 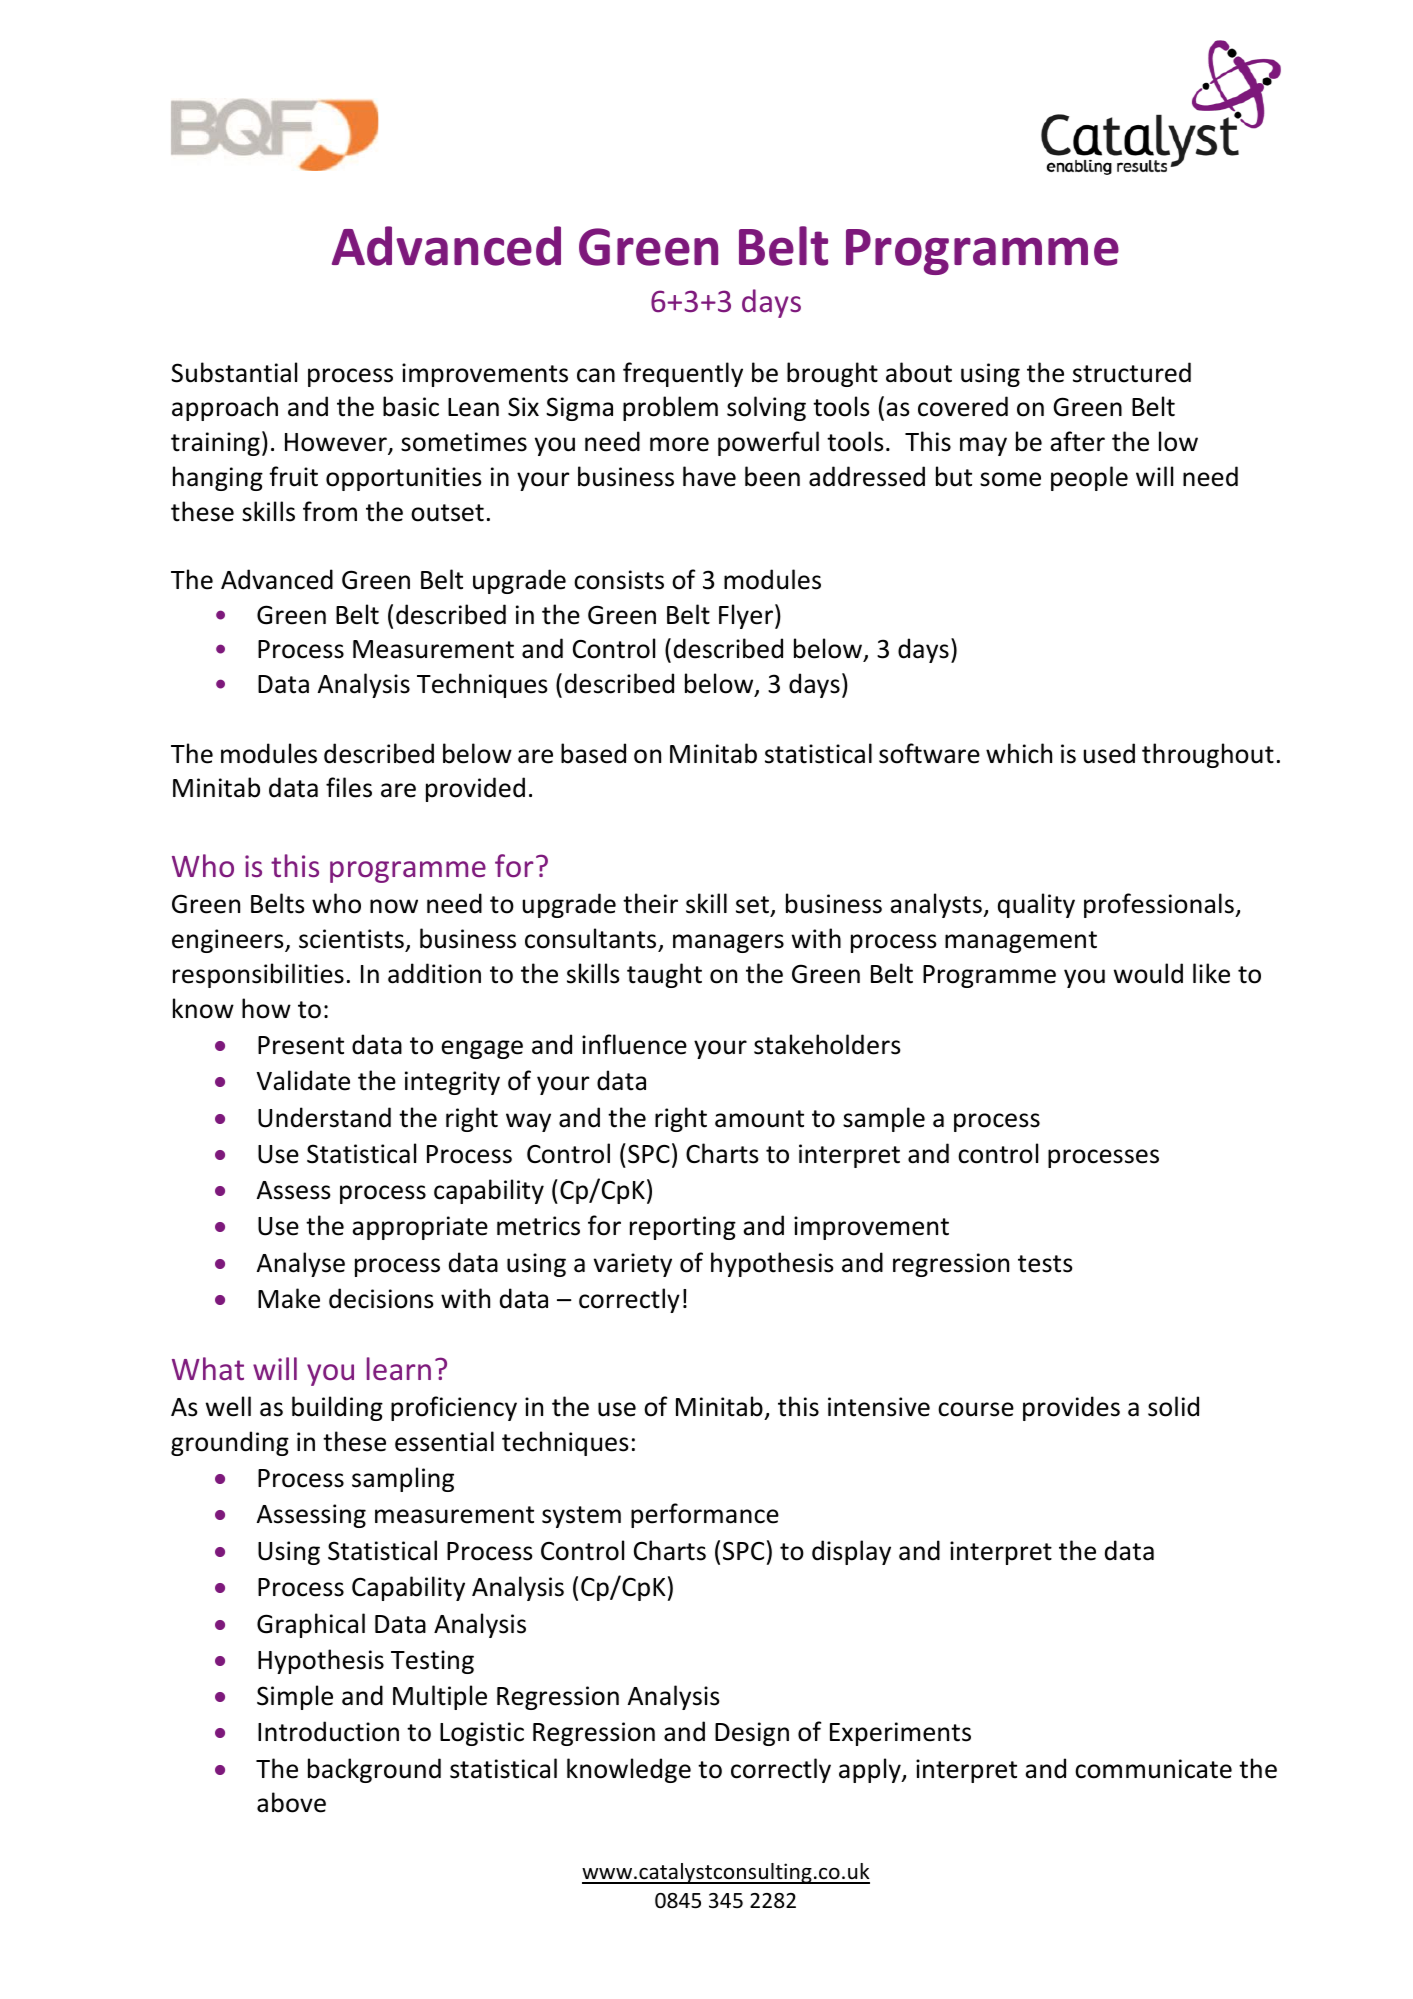 What do you see at coordinates (650, 903) in the screenshot?
I see `their` at bounding box center [650, 903].
